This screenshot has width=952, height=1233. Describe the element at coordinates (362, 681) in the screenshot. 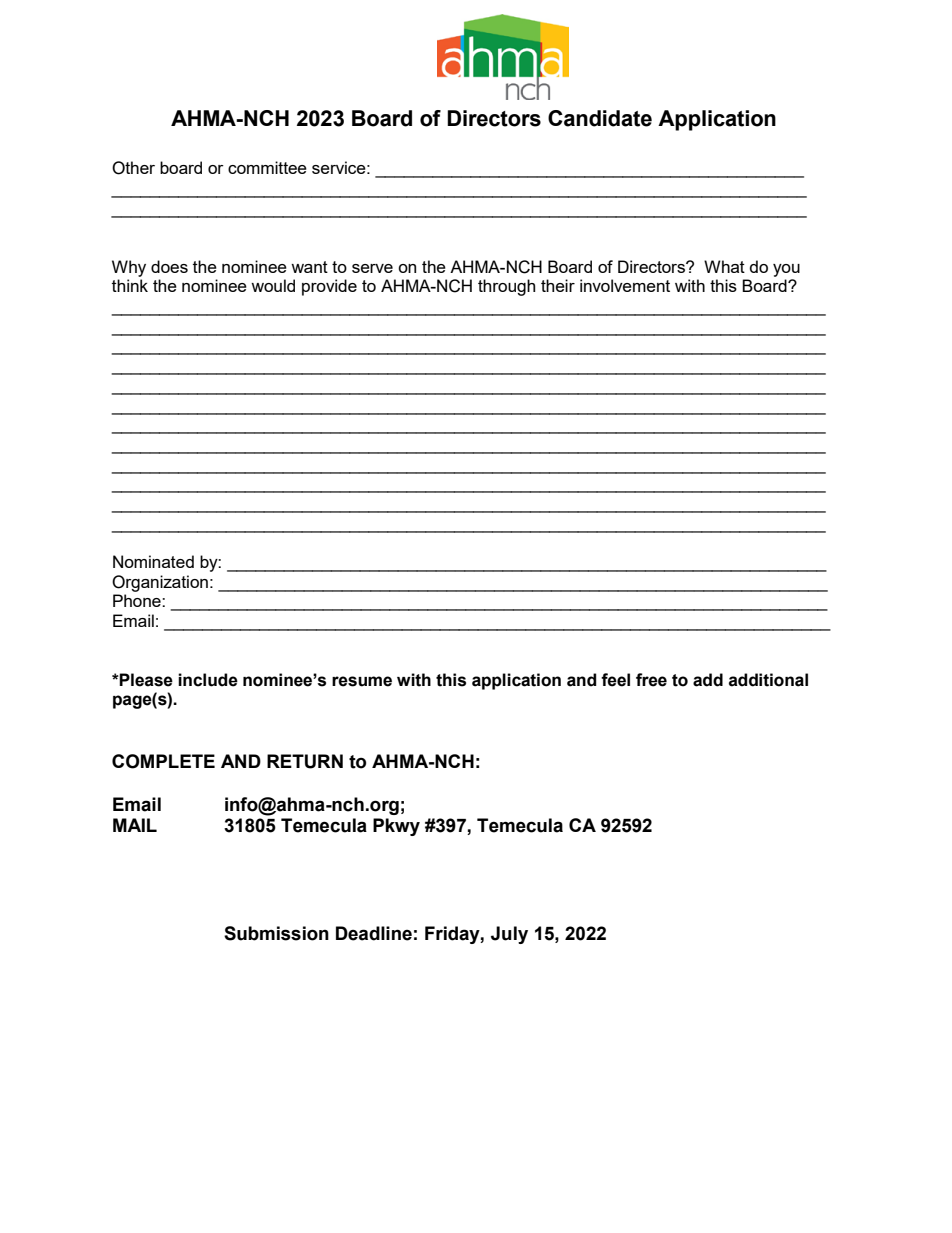

I see `resume` at that location.
